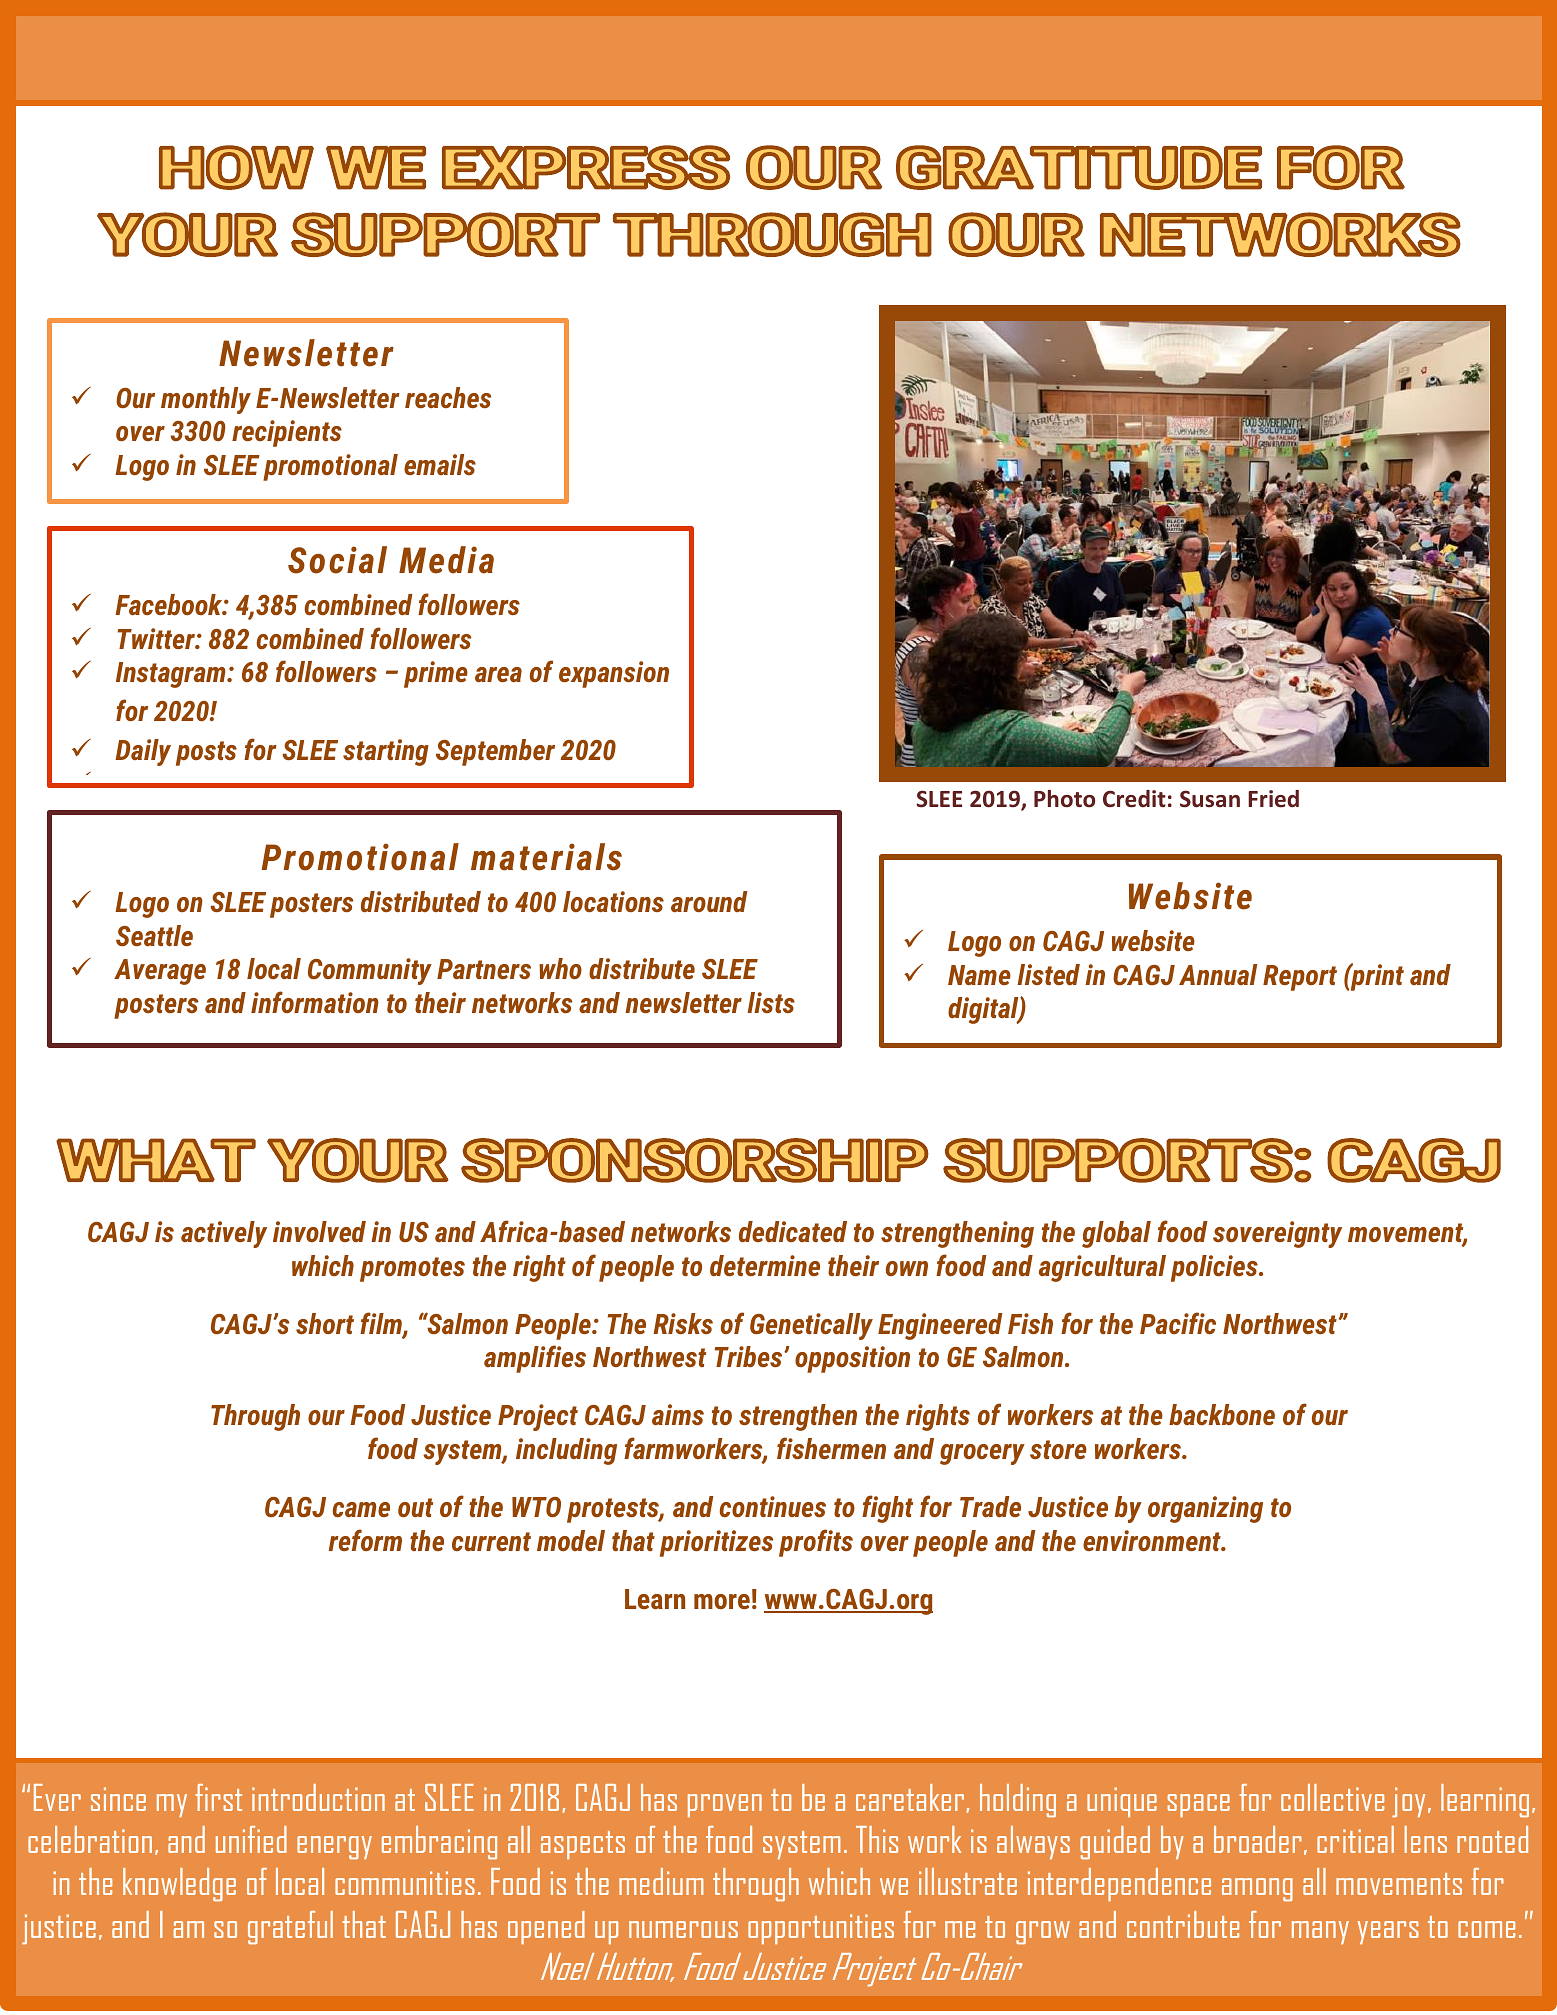 The height and width of the page is (2015, 1557). Describe the element at coordinates (821, 1929) in the page. I see `opportunities` at that location.
